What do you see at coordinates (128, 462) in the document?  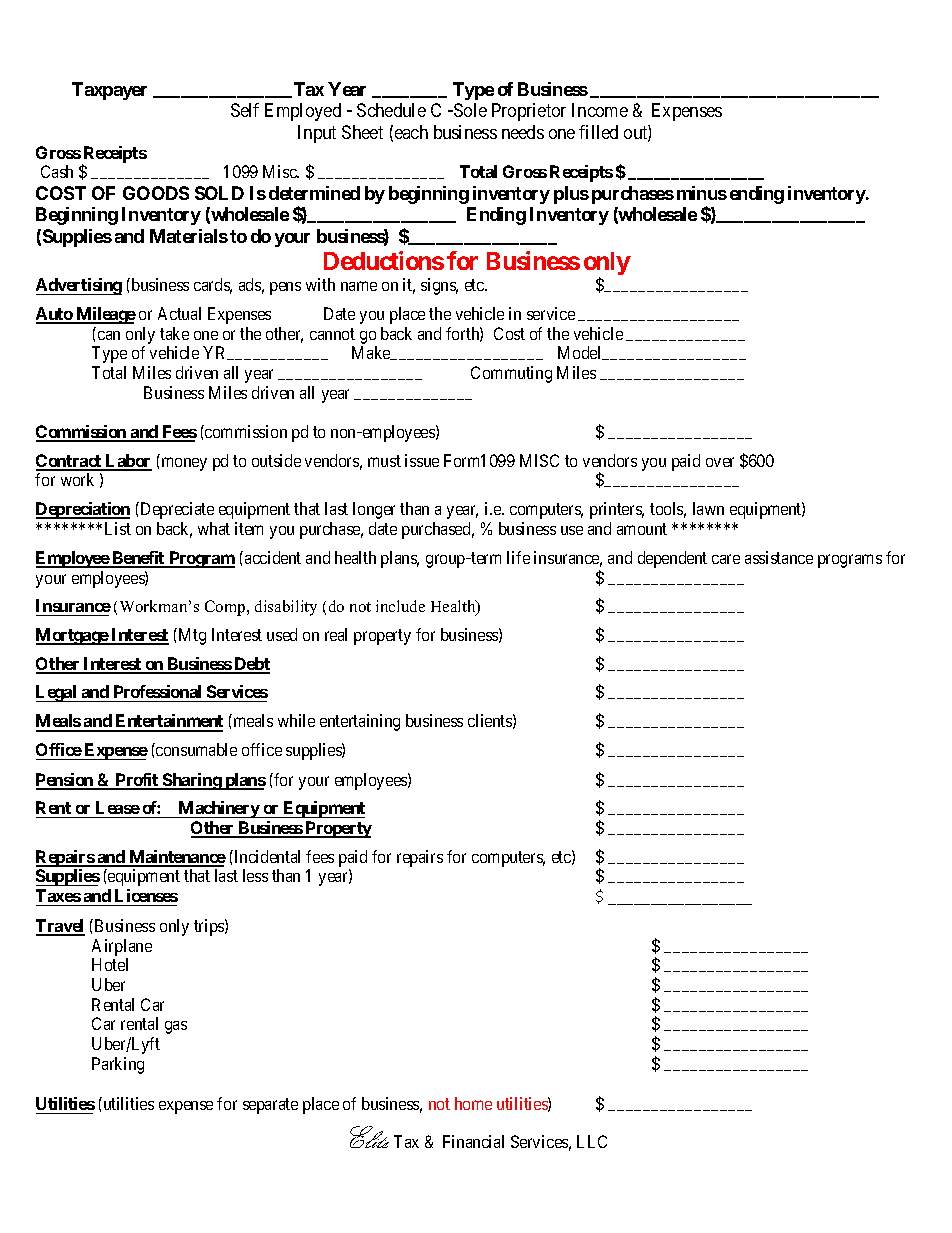 I see `Labor` at bounding box center [128, 462].
